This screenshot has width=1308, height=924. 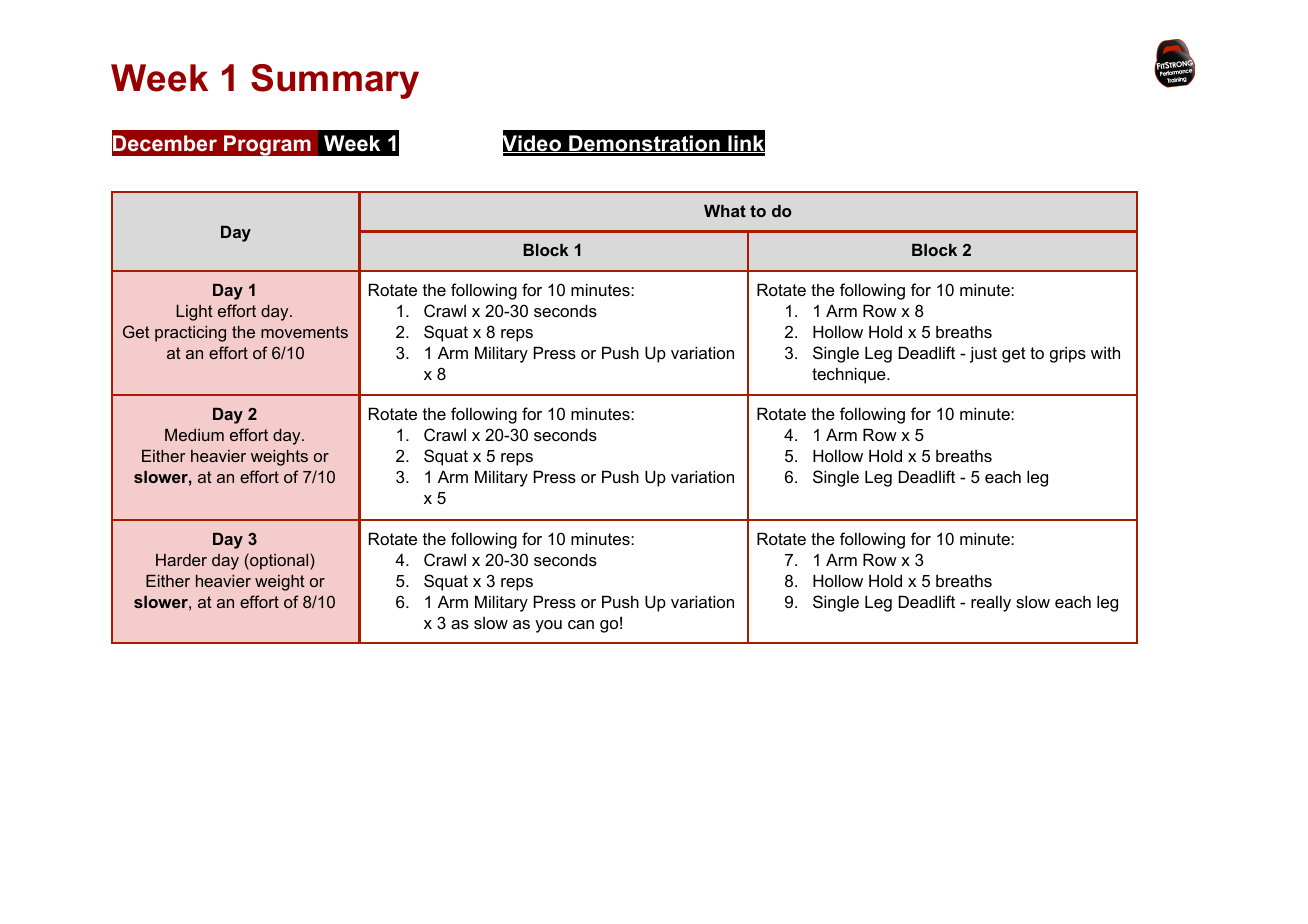 What do you see at coordinates (644, 144) in the screenshot?
I see `Demonstration` at bounding box center [644, 144].
